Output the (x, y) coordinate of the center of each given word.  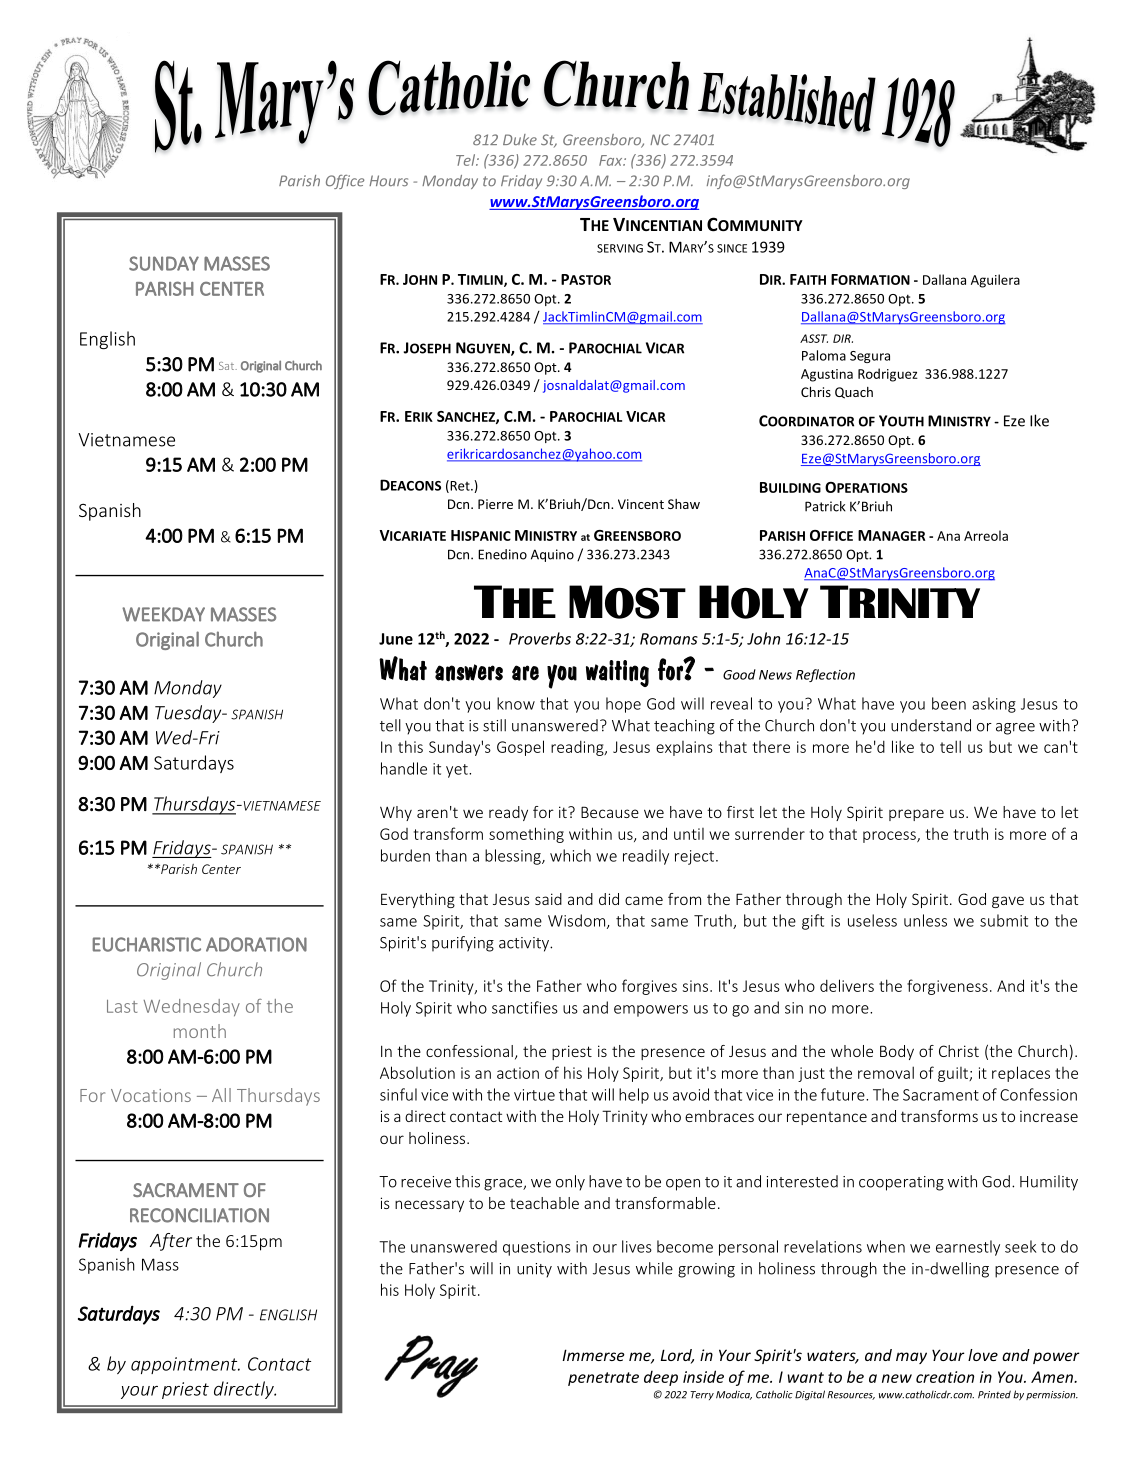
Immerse (593, 1355)
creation (945, 1377)
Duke (520, 140)
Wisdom (578, 921)
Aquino (552, 555)
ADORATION (256, 944)
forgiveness (947, 987)
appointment (185, 1365)
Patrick (825, 506)
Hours (388, 181)
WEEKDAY (163, 614)
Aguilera (995, 281)
